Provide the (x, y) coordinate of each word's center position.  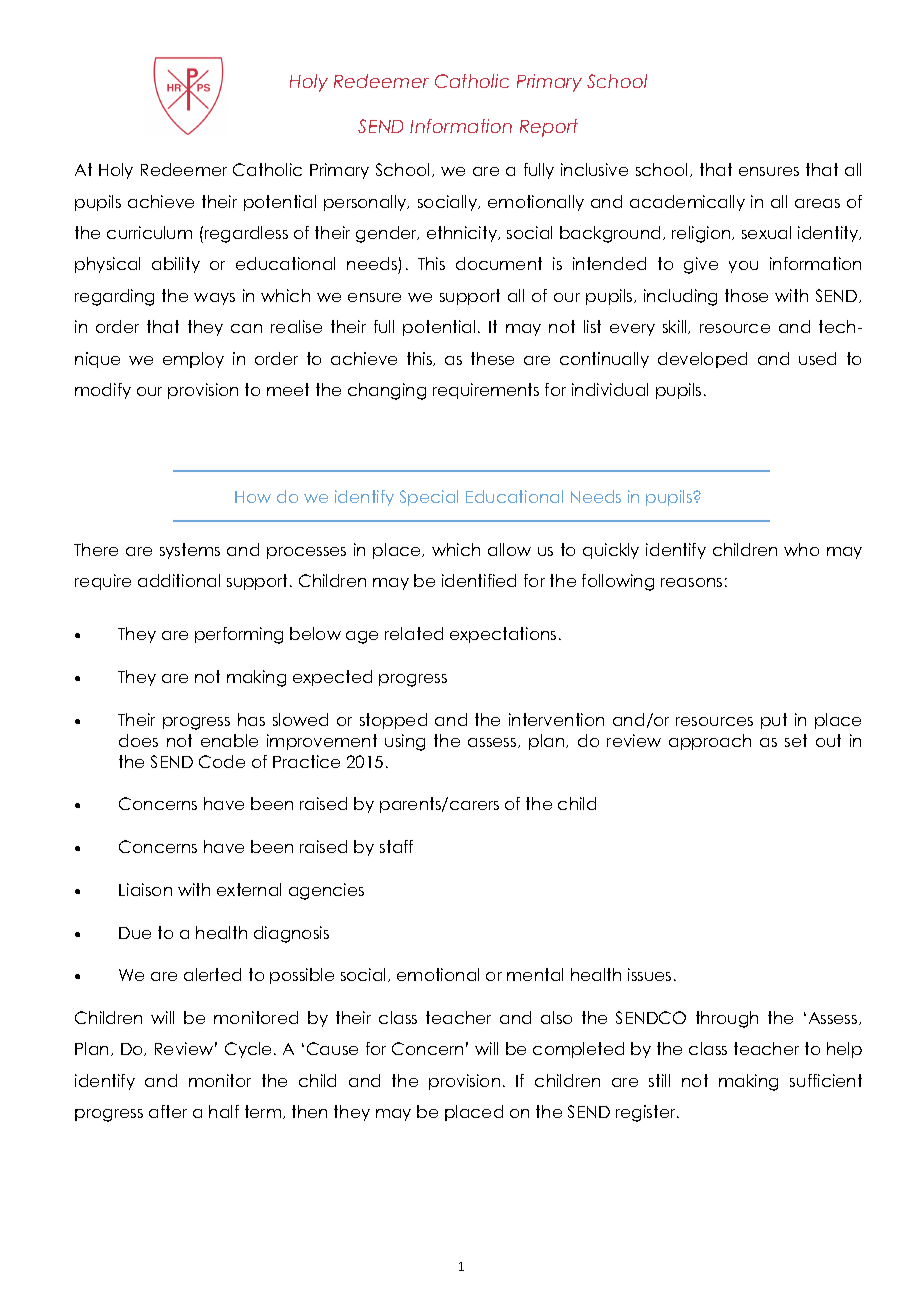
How (253, 497)
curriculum (149, 232)
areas (817, 203)
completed (578, 1050)
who (801, 549)
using (405, 742)
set (796, 740)
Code (222, 761)
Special (429, 498)
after (168, 1111)
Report (549, 128)
